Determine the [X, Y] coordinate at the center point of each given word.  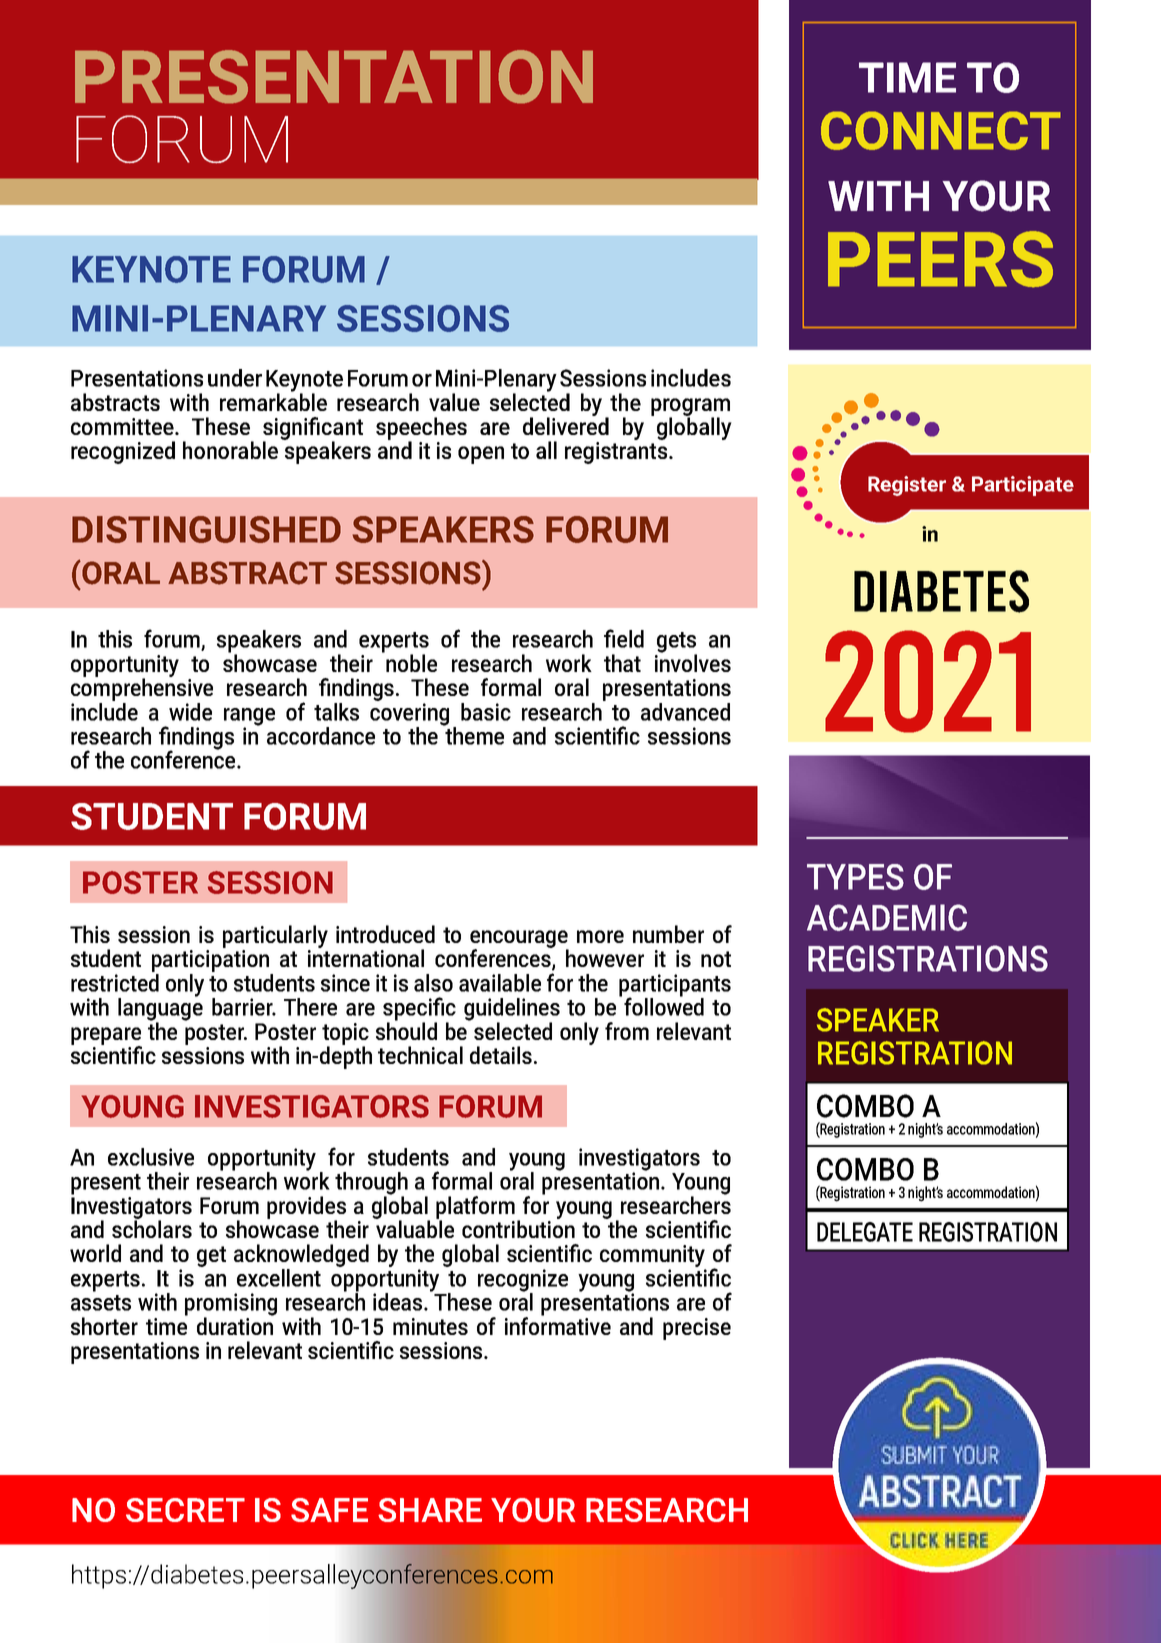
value [454, 402]
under [235, 378]
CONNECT [941, 130]
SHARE [430, 1510]
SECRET [185, 1510]
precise [697, 1329]
